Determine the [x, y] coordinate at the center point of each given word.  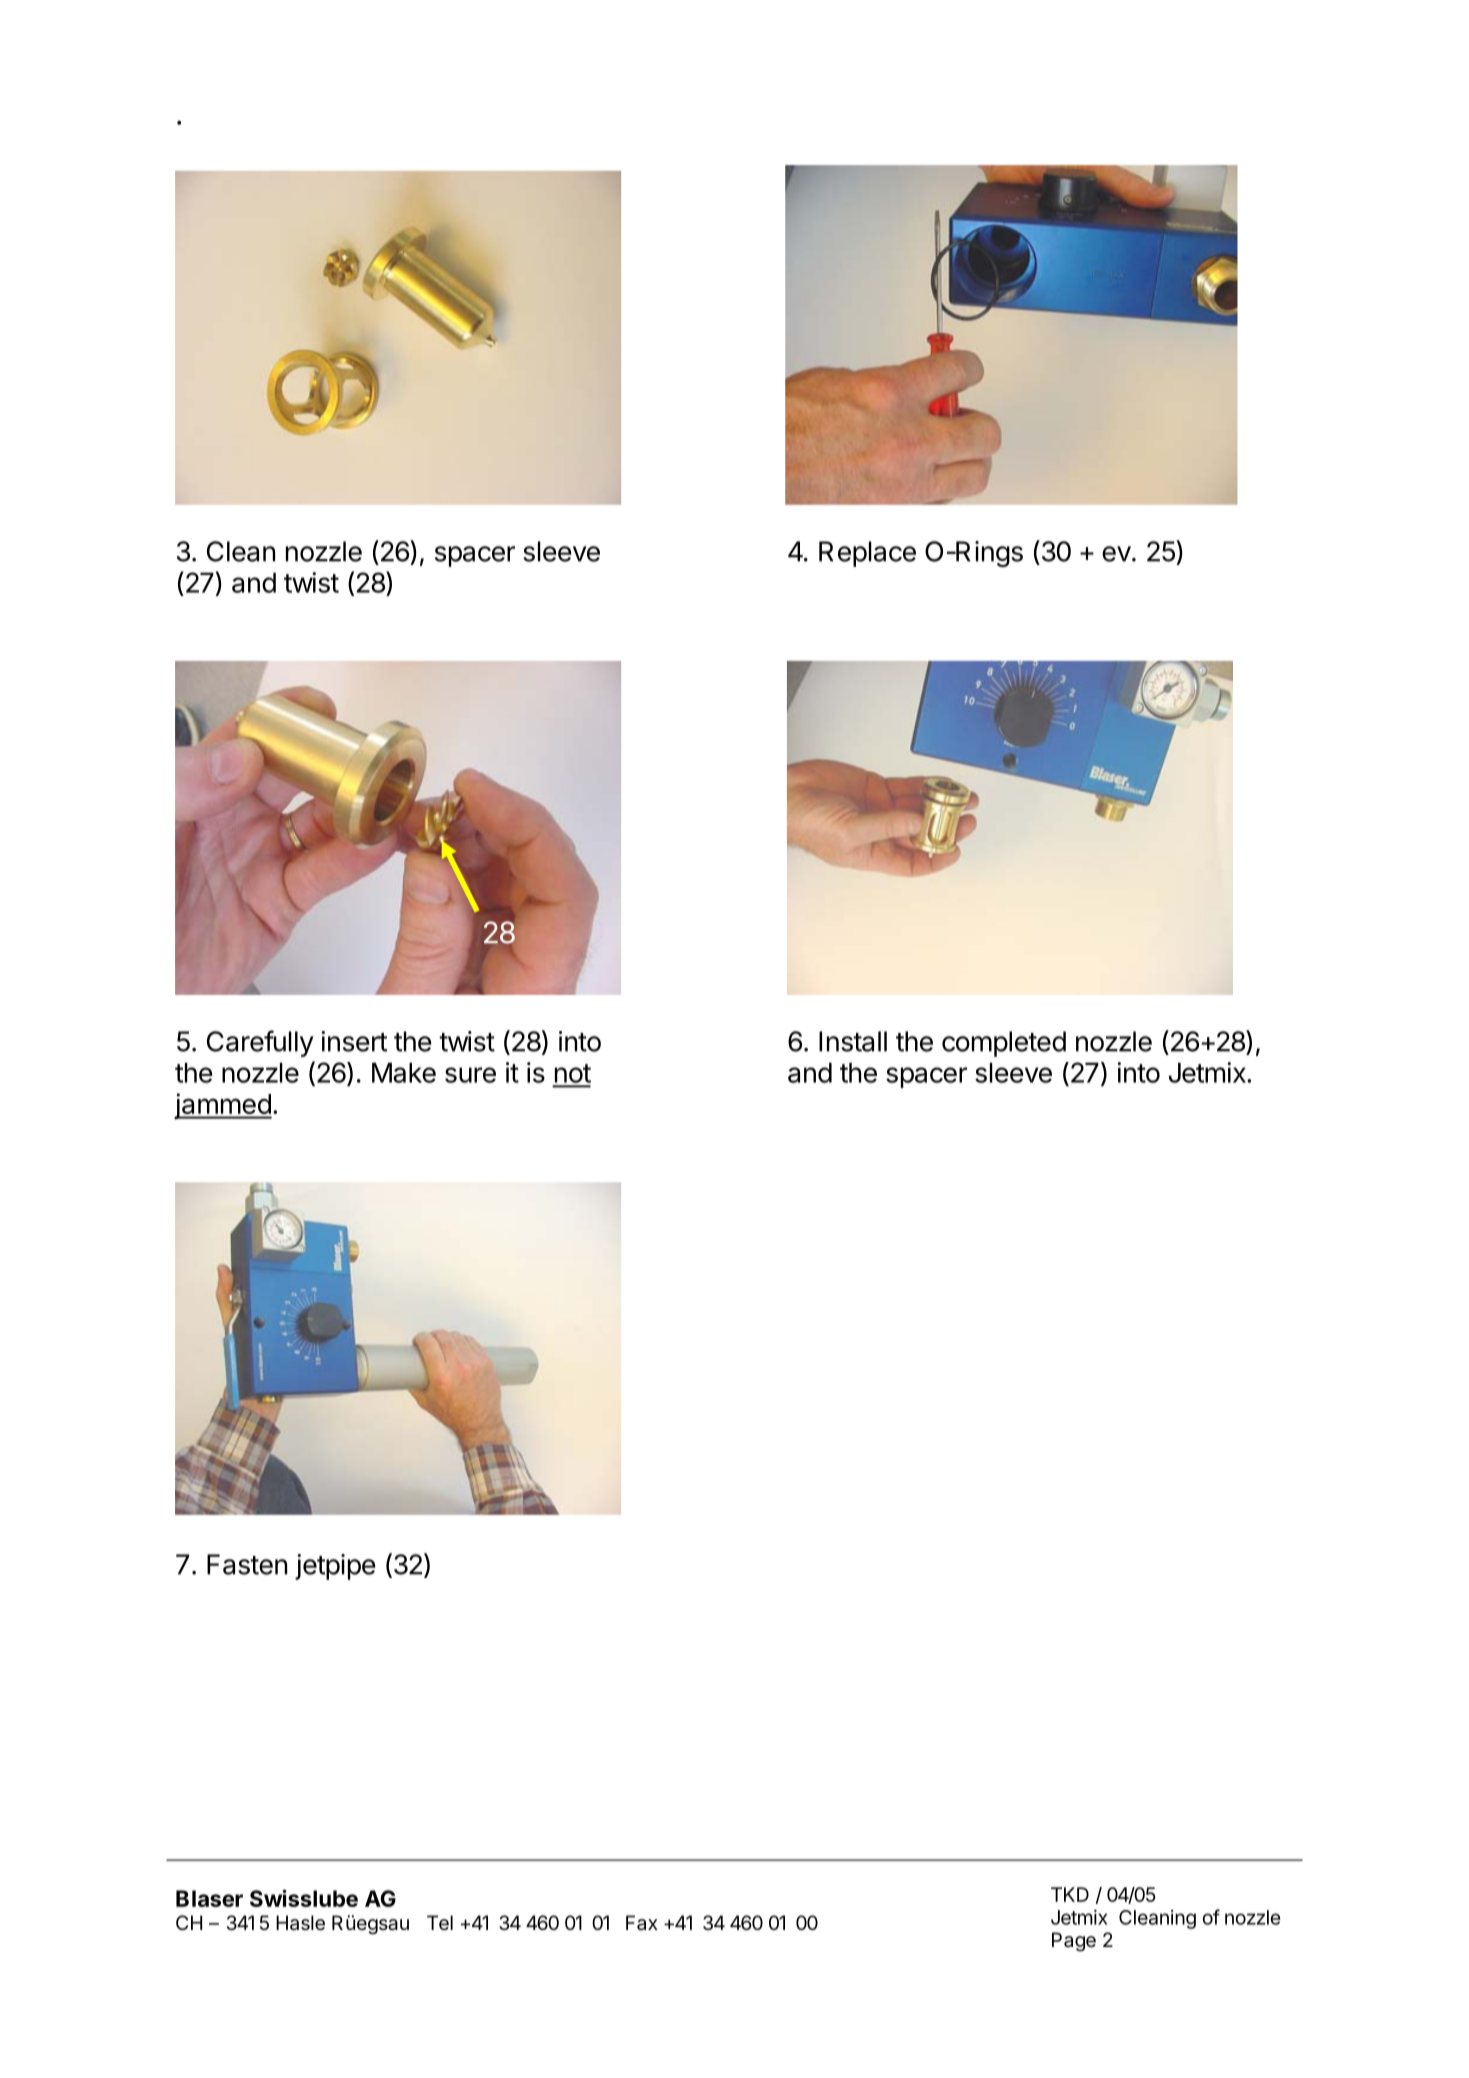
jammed [223, 1106]
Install [853, 1041]
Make [404, 1072]
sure [470, 1075]
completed [1004, 1044]
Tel [440, 1923]
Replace [867, 554]
